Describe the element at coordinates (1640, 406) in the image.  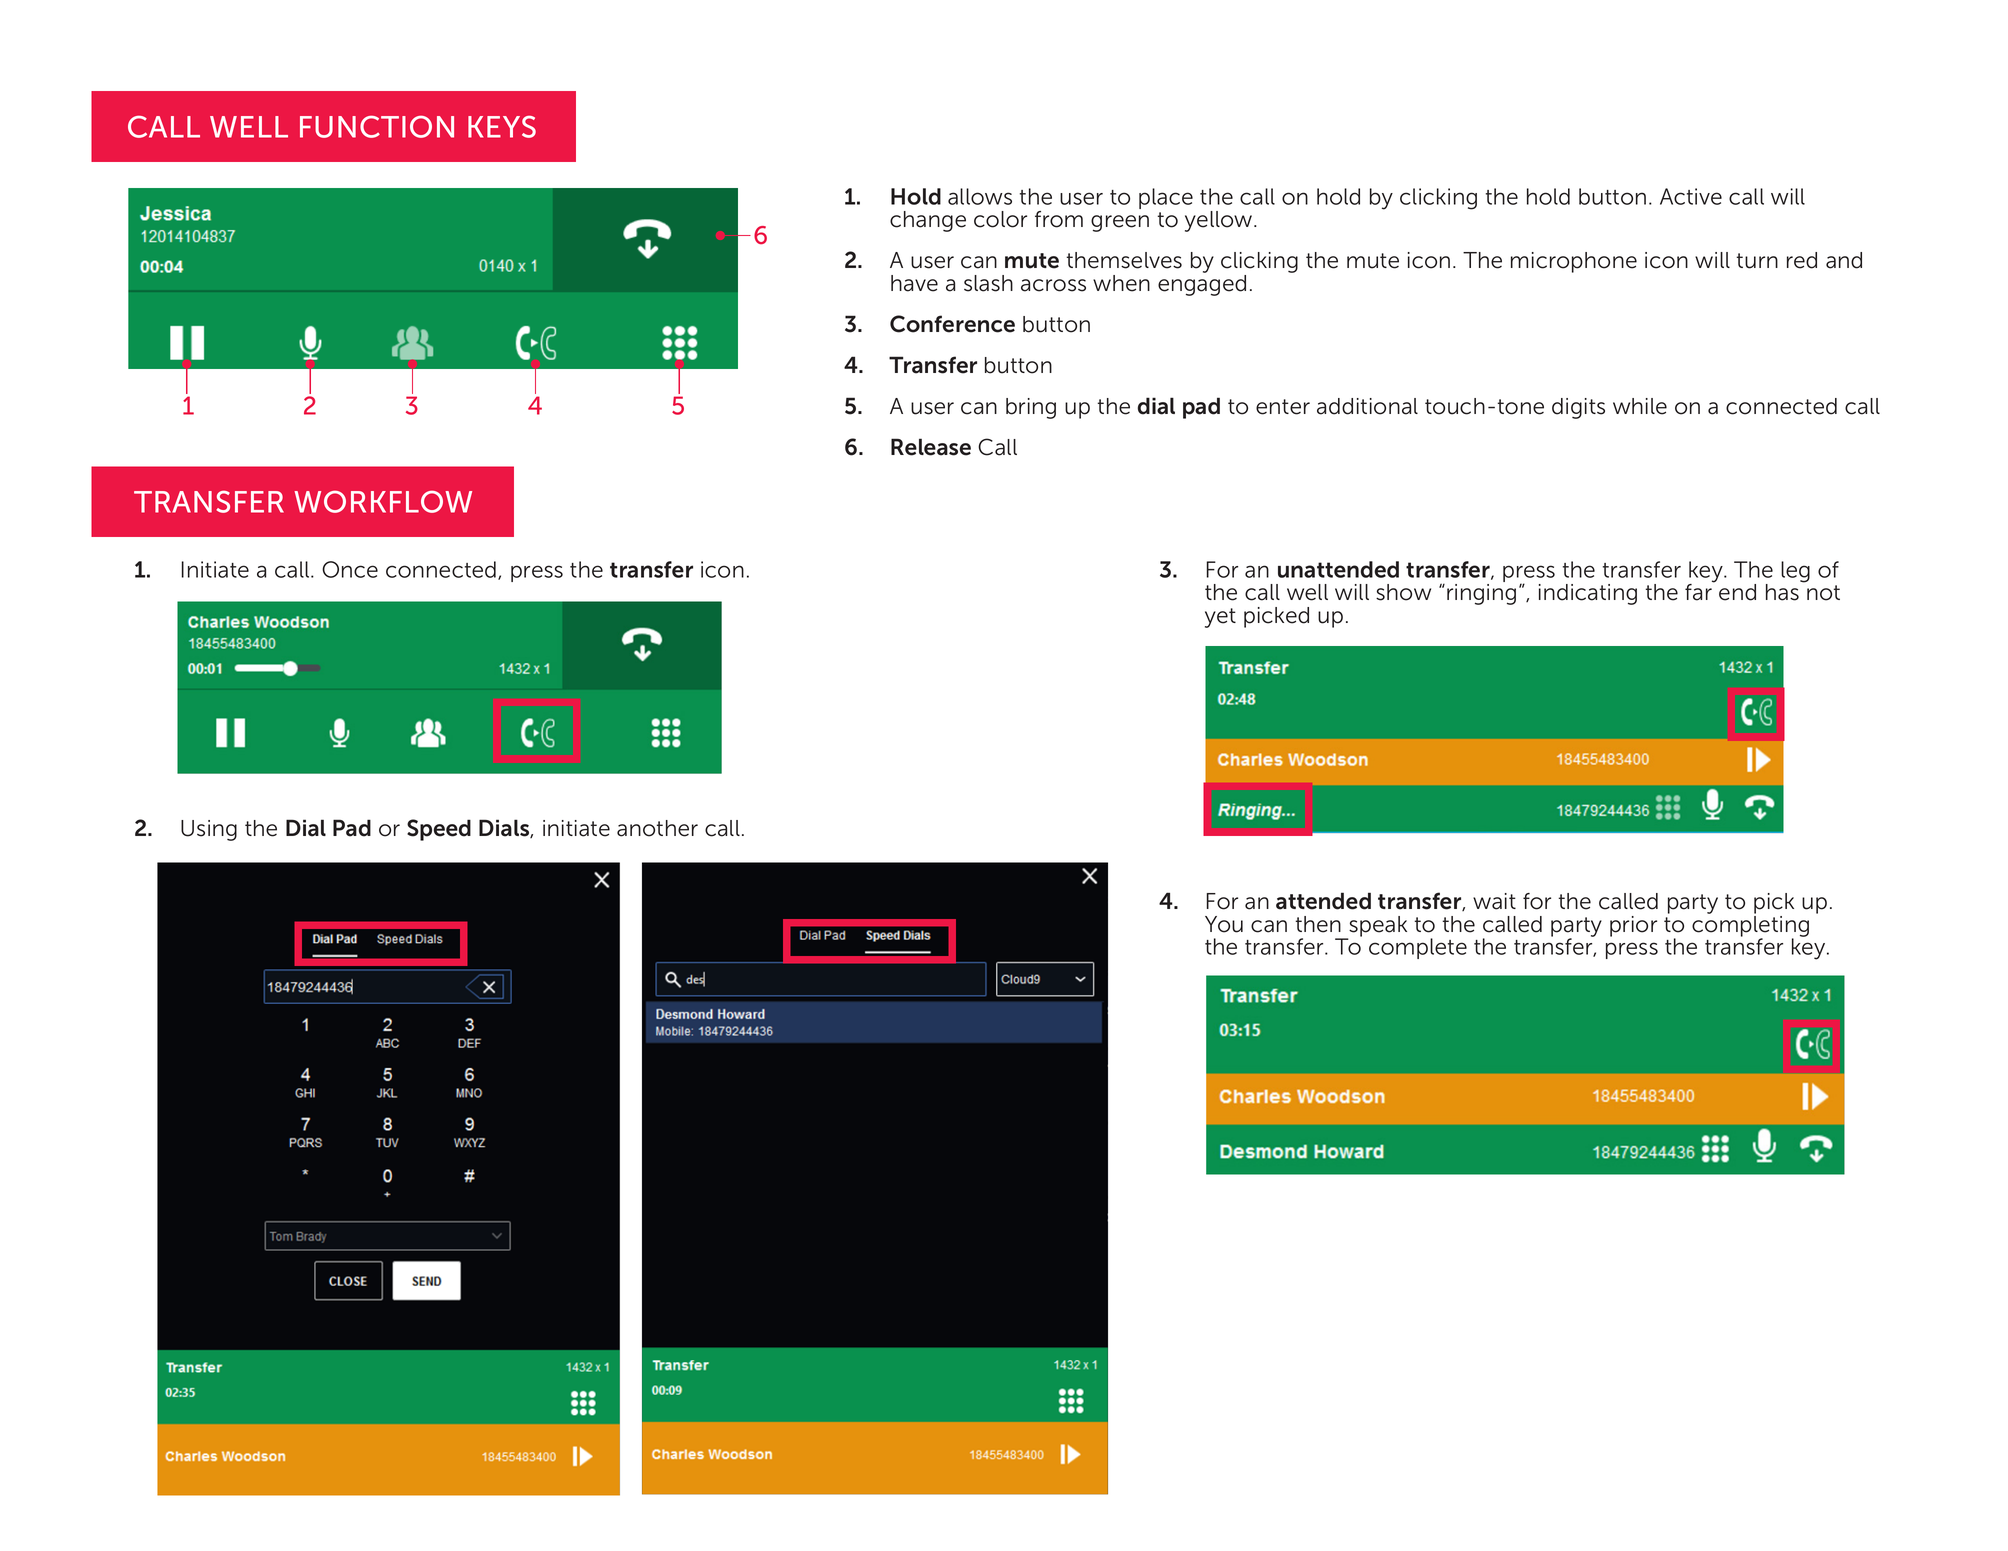
I see `while` at that location.
